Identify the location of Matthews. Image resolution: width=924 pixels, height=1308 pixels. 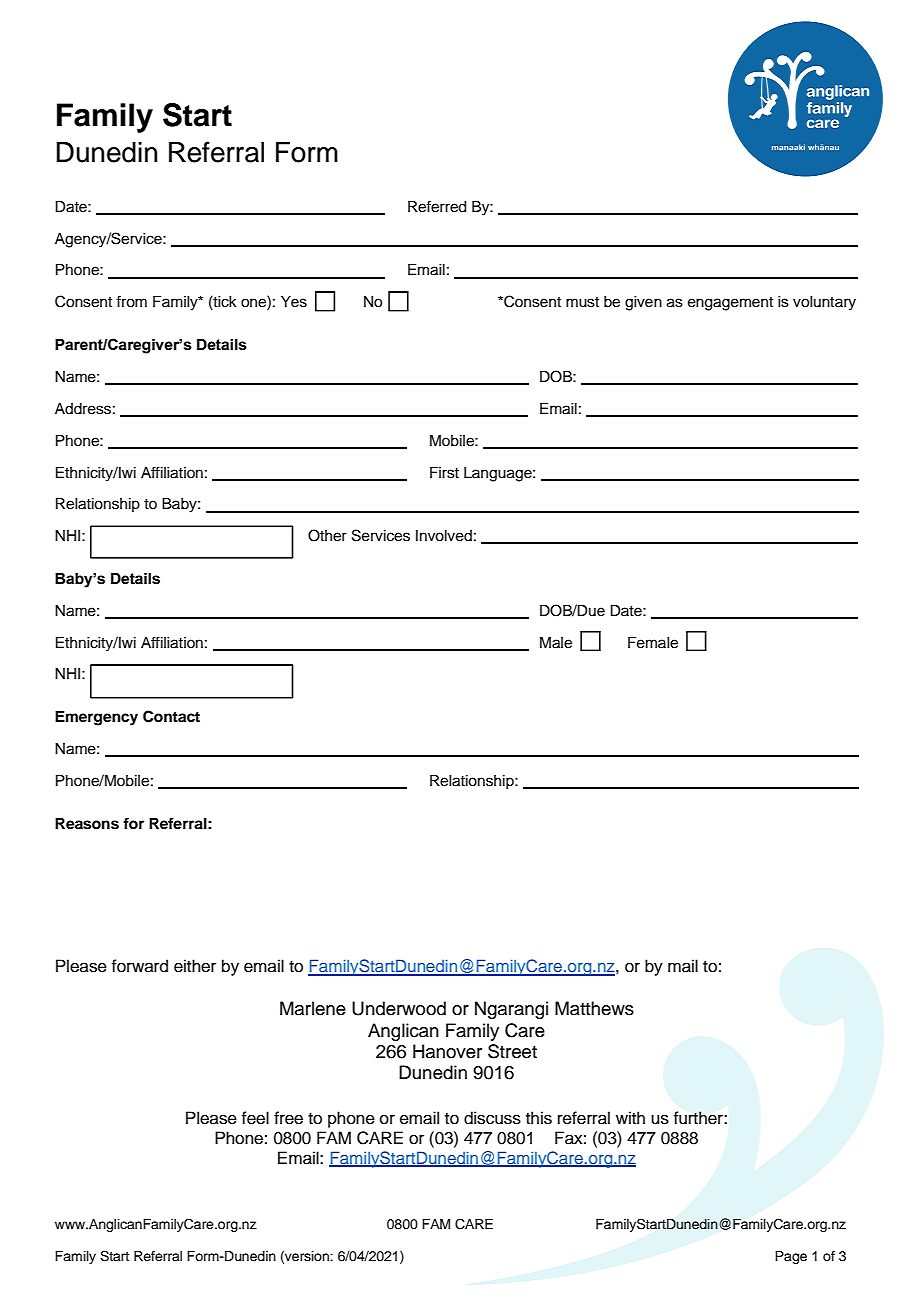
(594, 1008).
